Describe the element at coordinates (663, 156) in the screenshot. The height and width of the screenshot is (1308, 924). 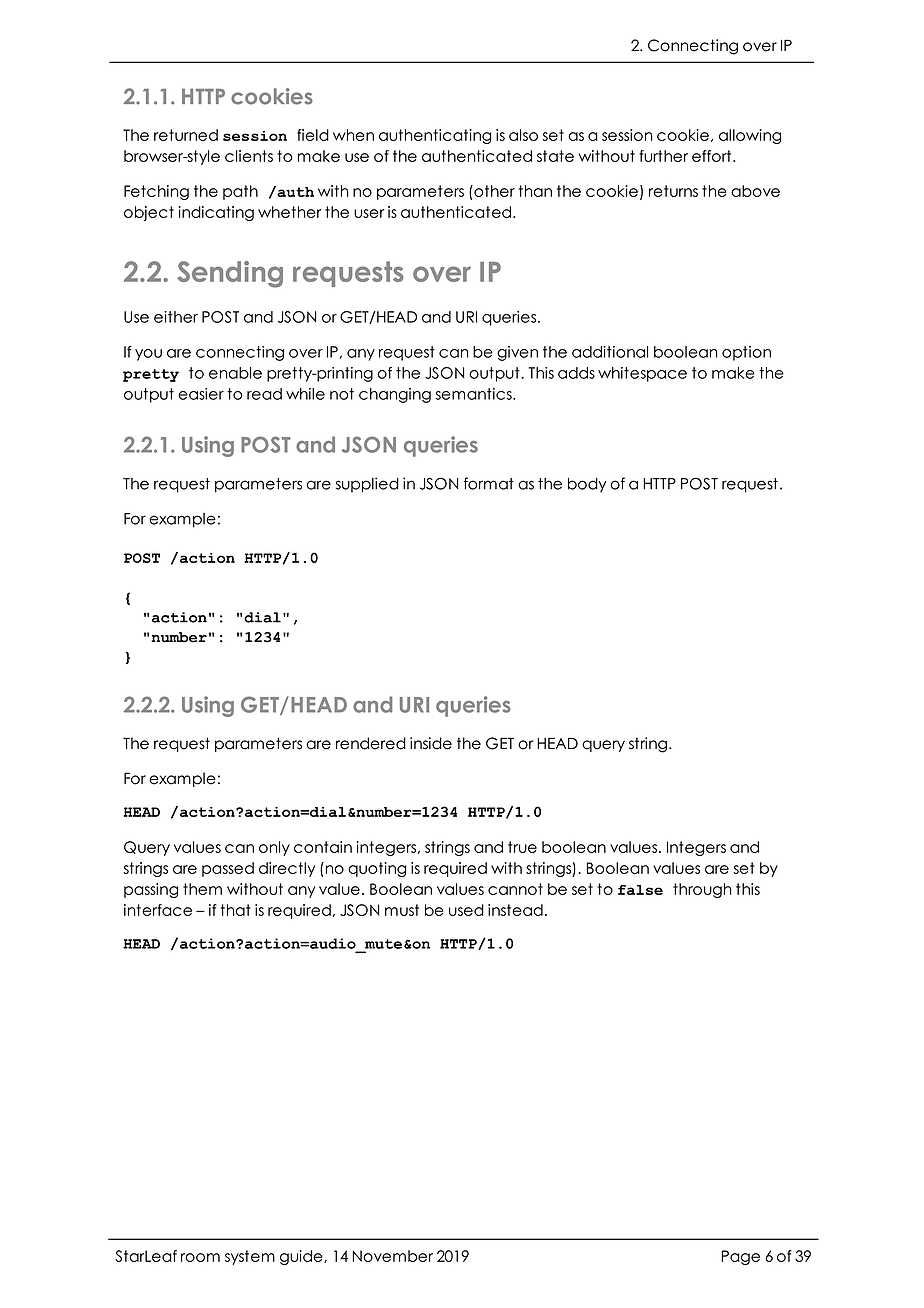
I see `further` at that location.
